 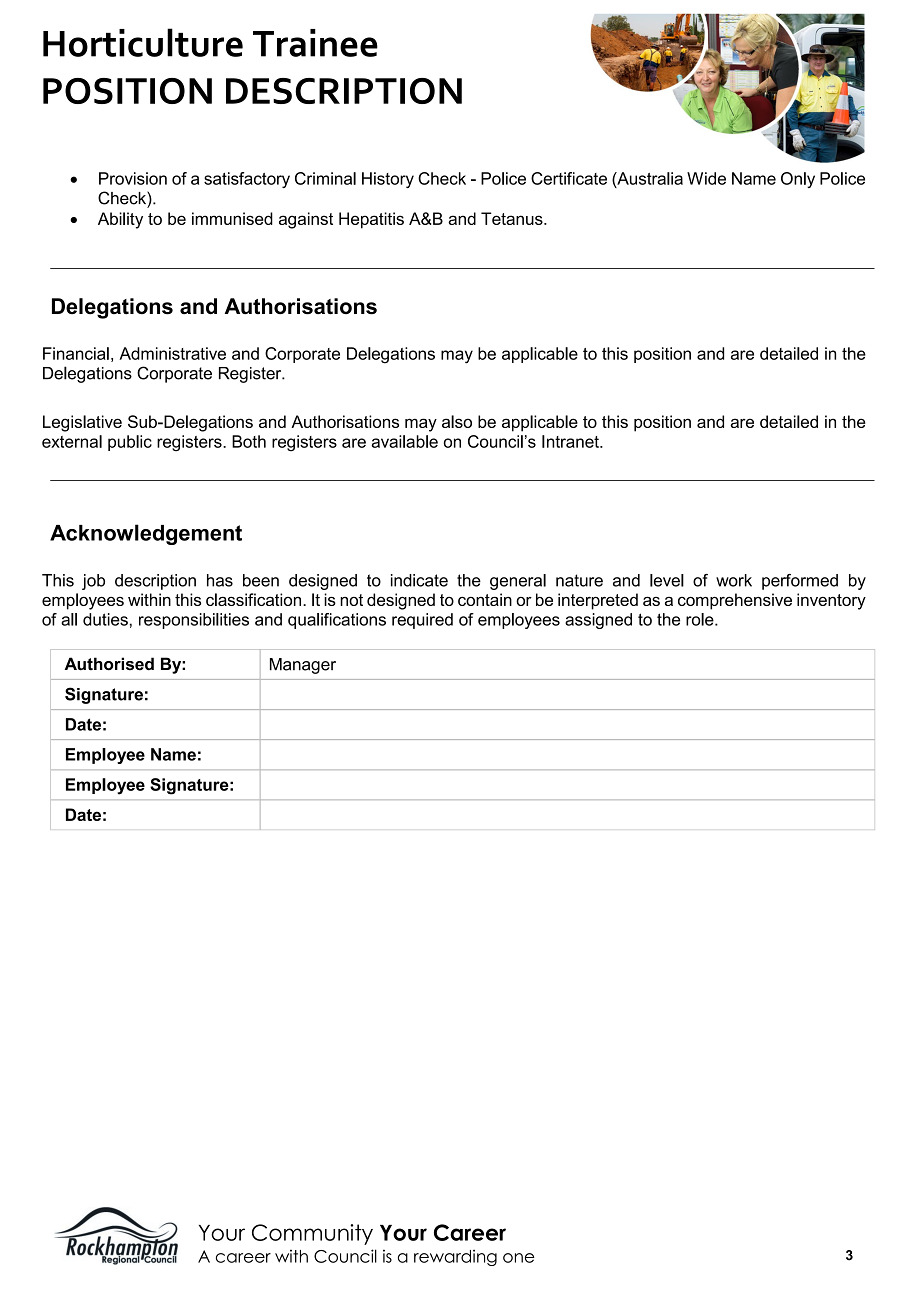 What do you see at coordinates (734, 580) in the screenshot?
I see `work` at bounding box center [734, 580].
